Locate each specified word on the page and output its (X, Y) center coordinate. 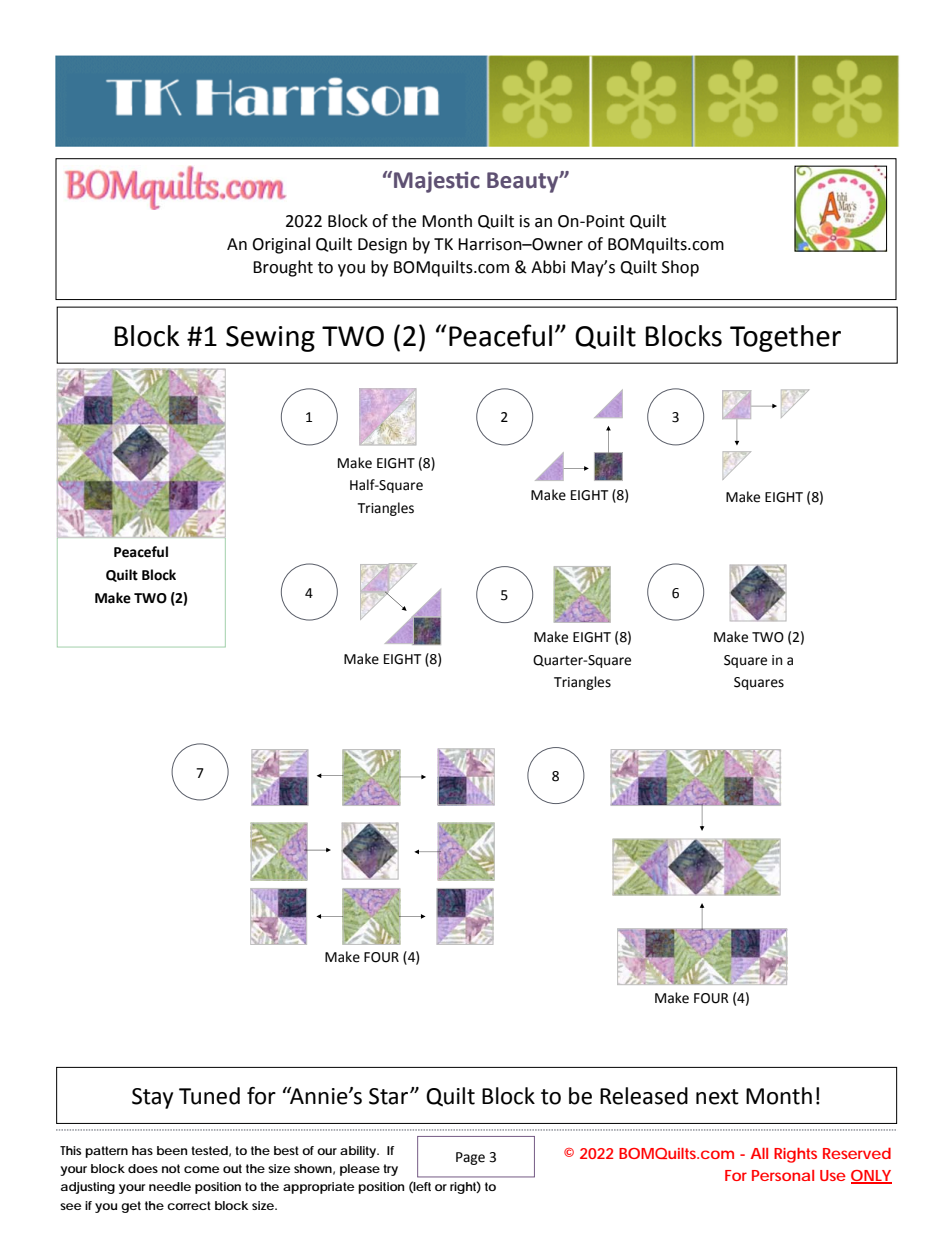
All (759, 1153)
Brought (283, 268)
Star (390, 1096)
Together (785, 338)
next (717, 1097)
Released (644, 1096)
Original (281, 245)
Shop (680, 268)
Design (382, 246)
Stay (152, 1098)
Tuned (209, 1096)
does (143, 1168)
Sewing (270, 339)
